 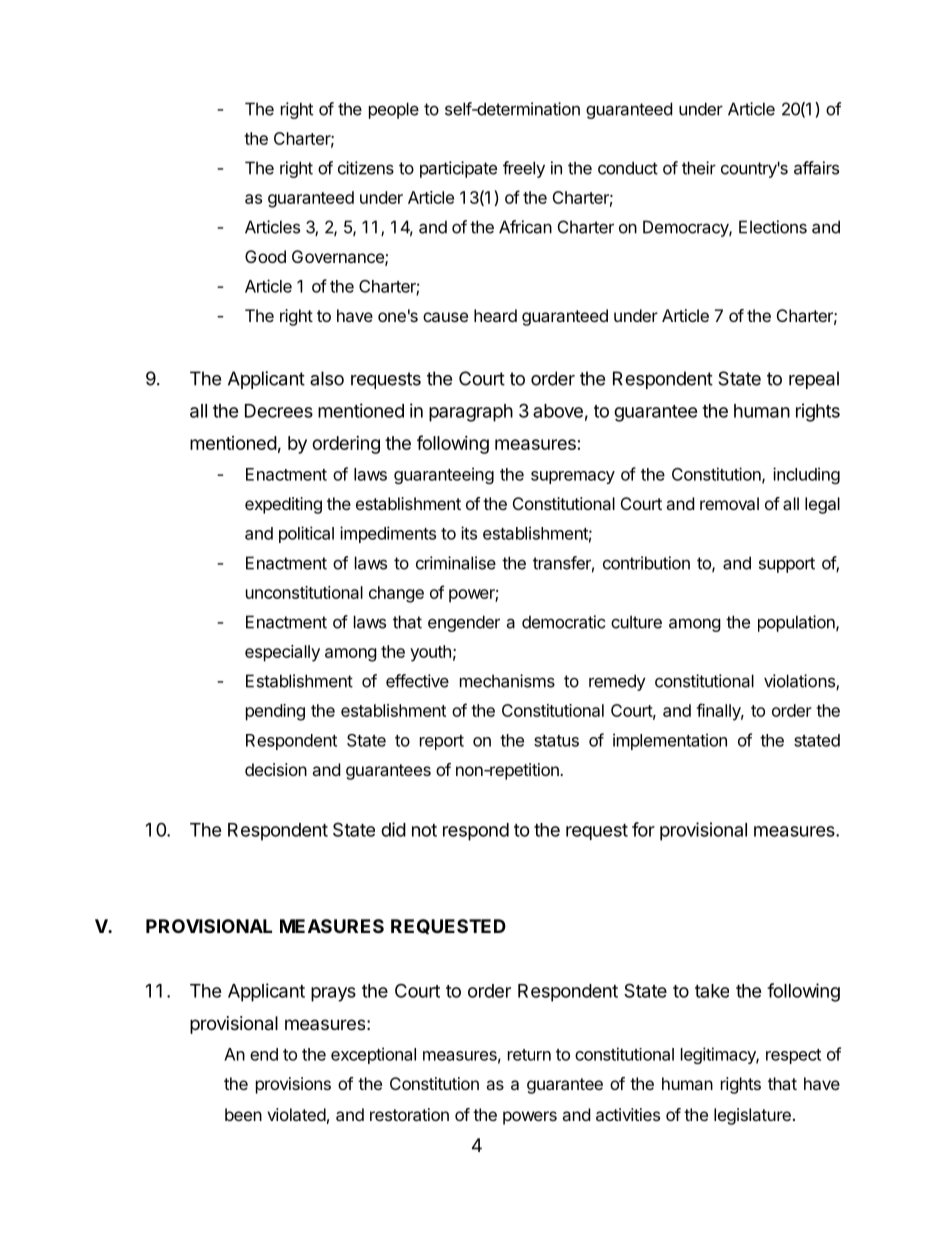 I want to click on especially, so click(x=282, y=653).
